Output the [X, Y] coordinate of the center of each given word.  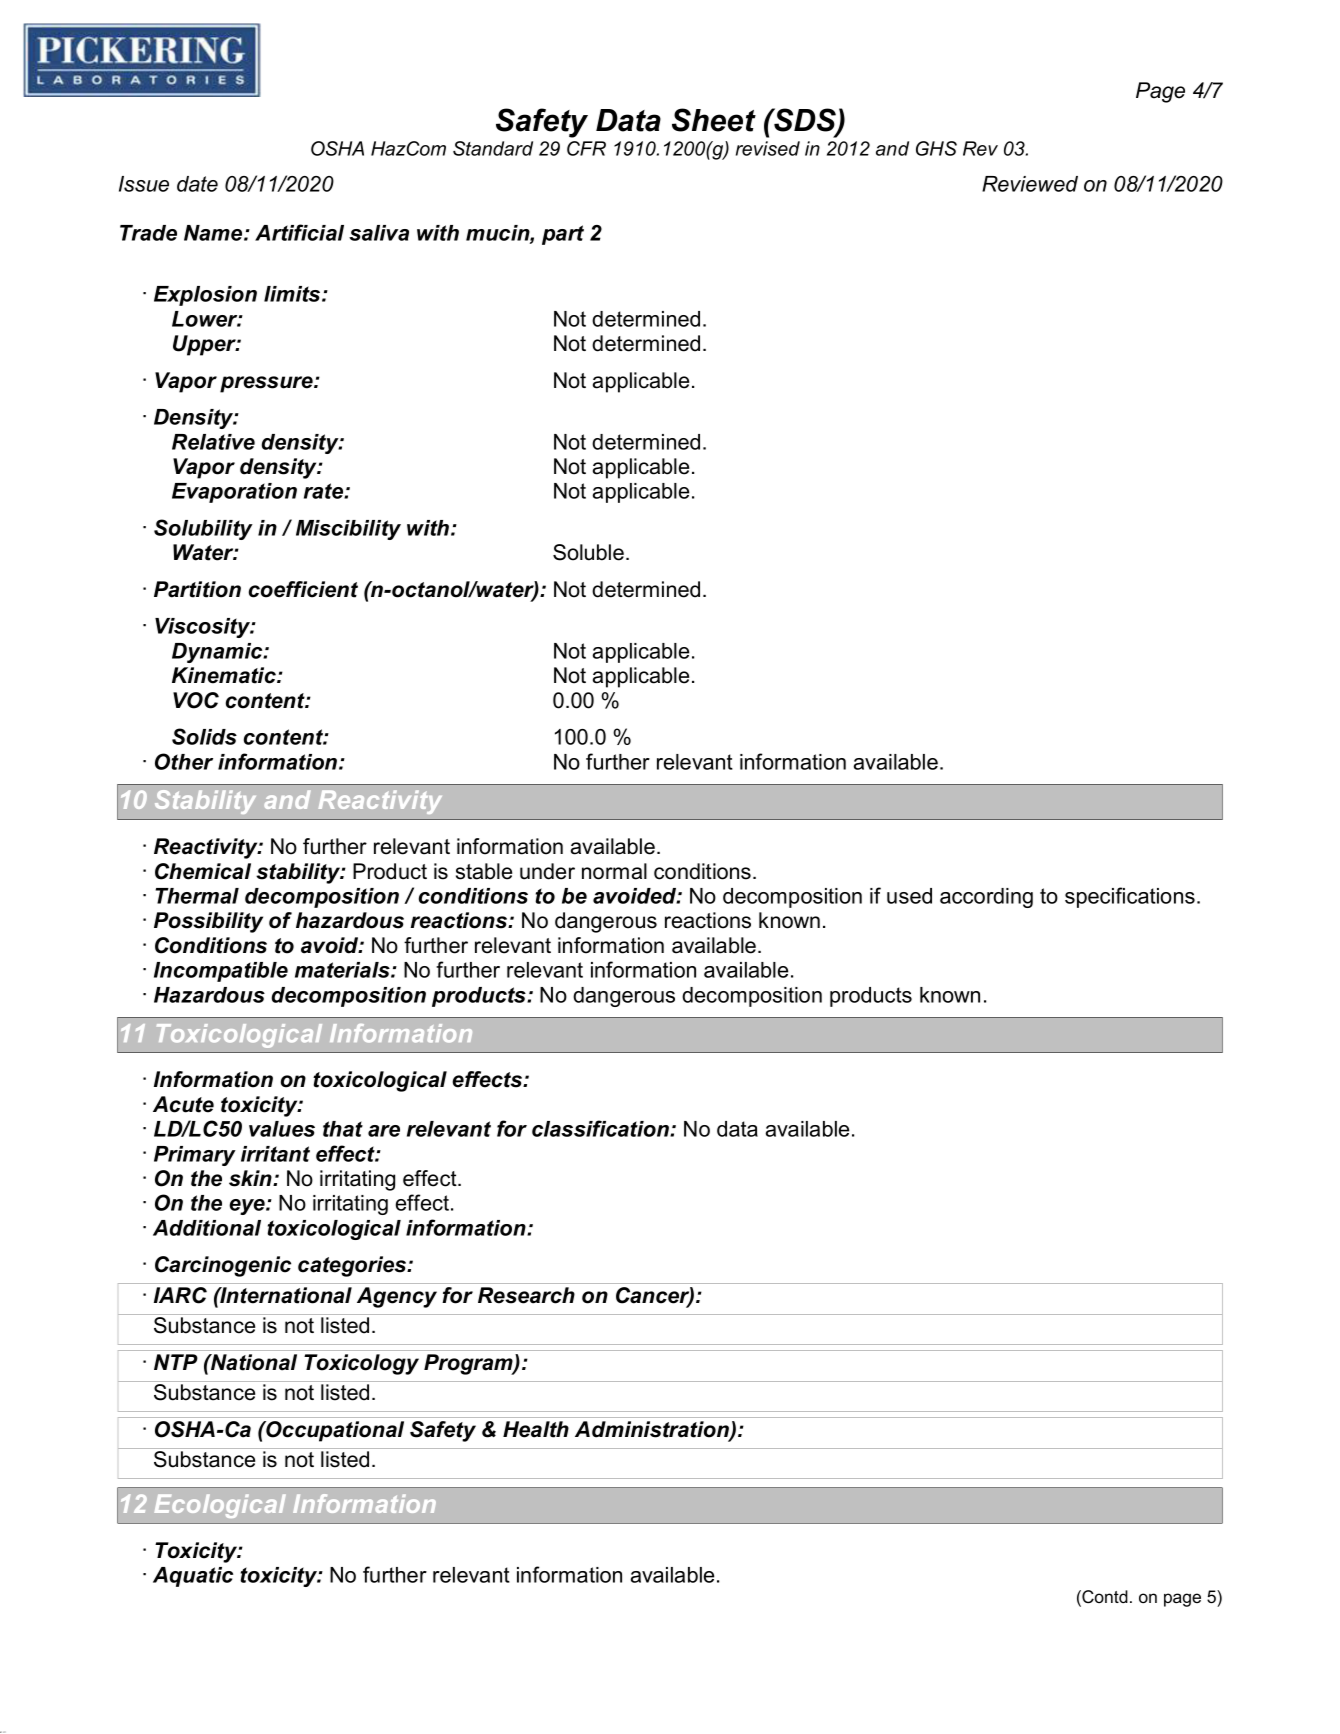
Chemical [203, 871]
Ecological [220, 1506]
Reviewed [1030, 184]
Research [526, 1295]
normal [614, 871]
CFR [586, 148]
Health [536, 1429]
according [986, 898]
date [197, 184]
